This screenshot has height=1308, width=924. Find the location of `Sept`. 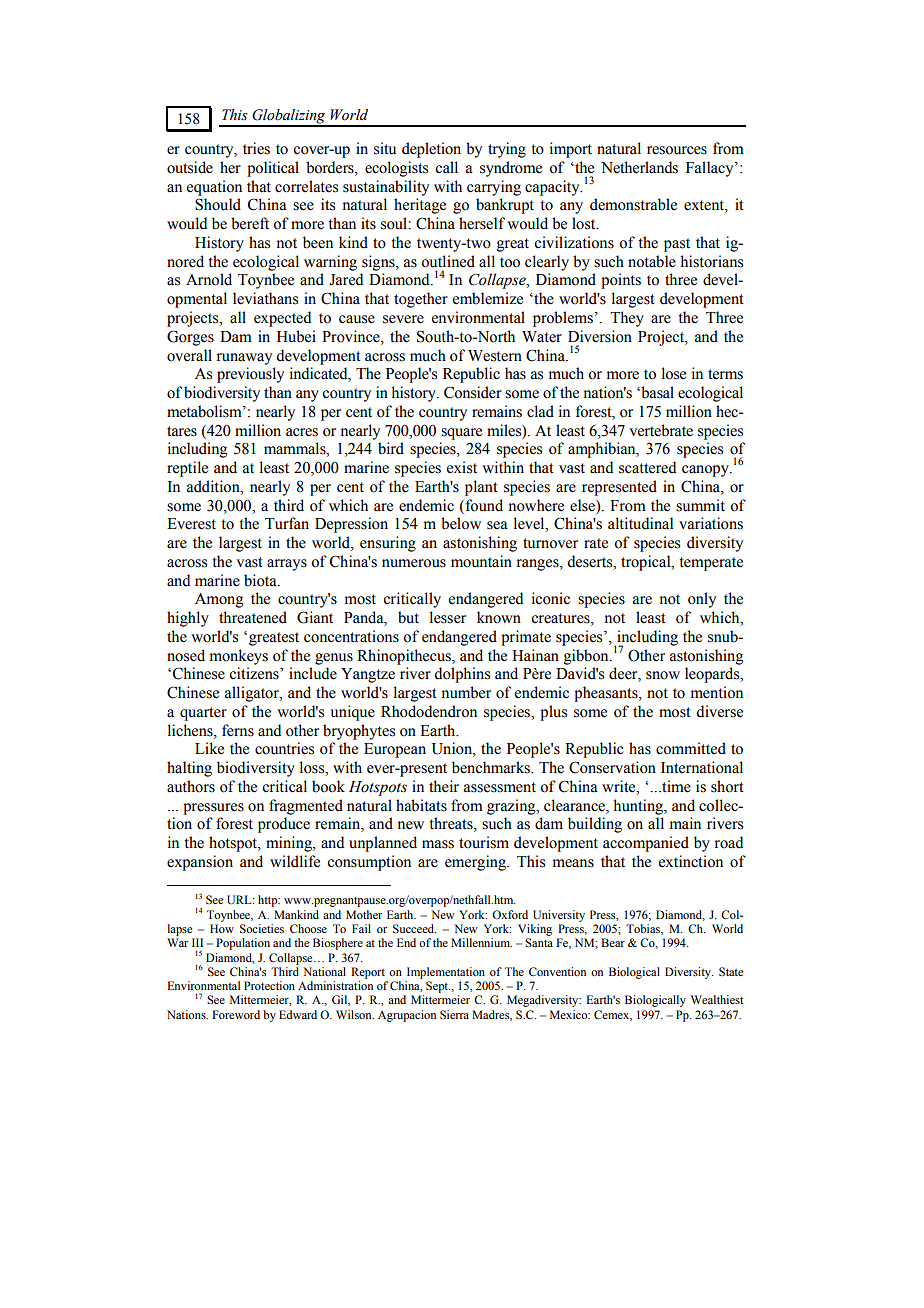

Sept is located at coordinates (438, 987).
